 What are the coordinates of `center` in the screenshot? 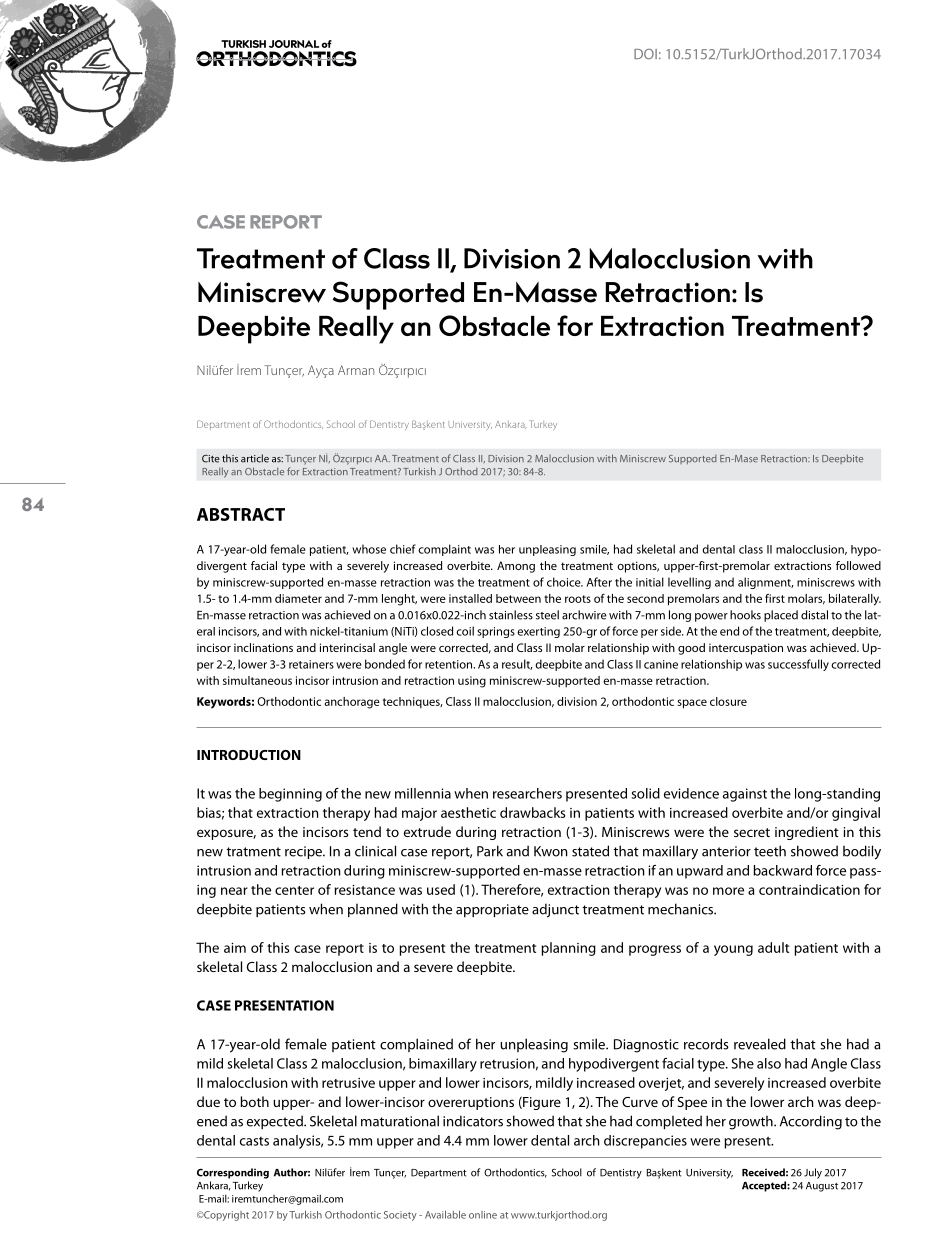 It's located at (294, 890).
